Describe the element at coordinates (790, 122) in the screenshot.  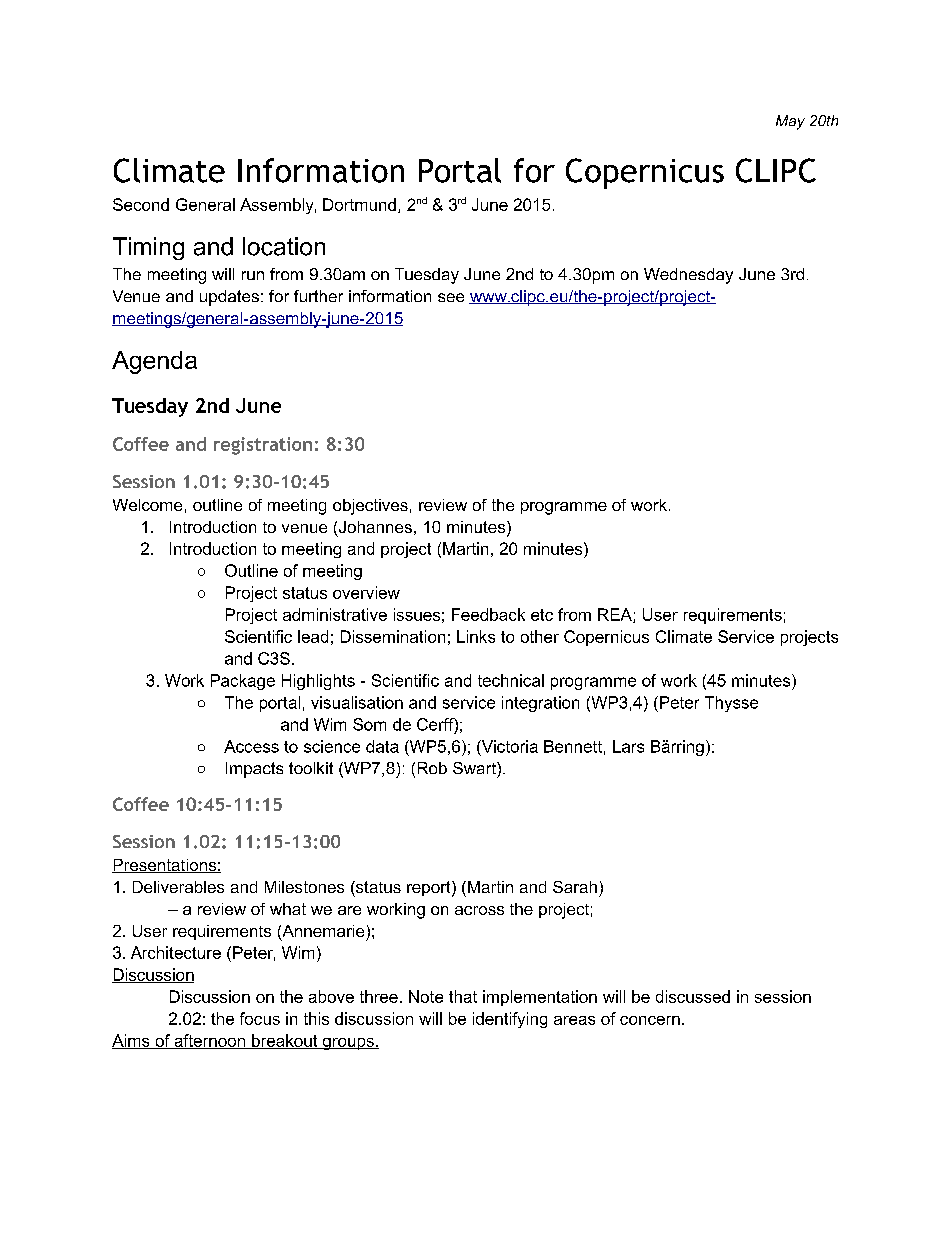
I see `May` at that location.
